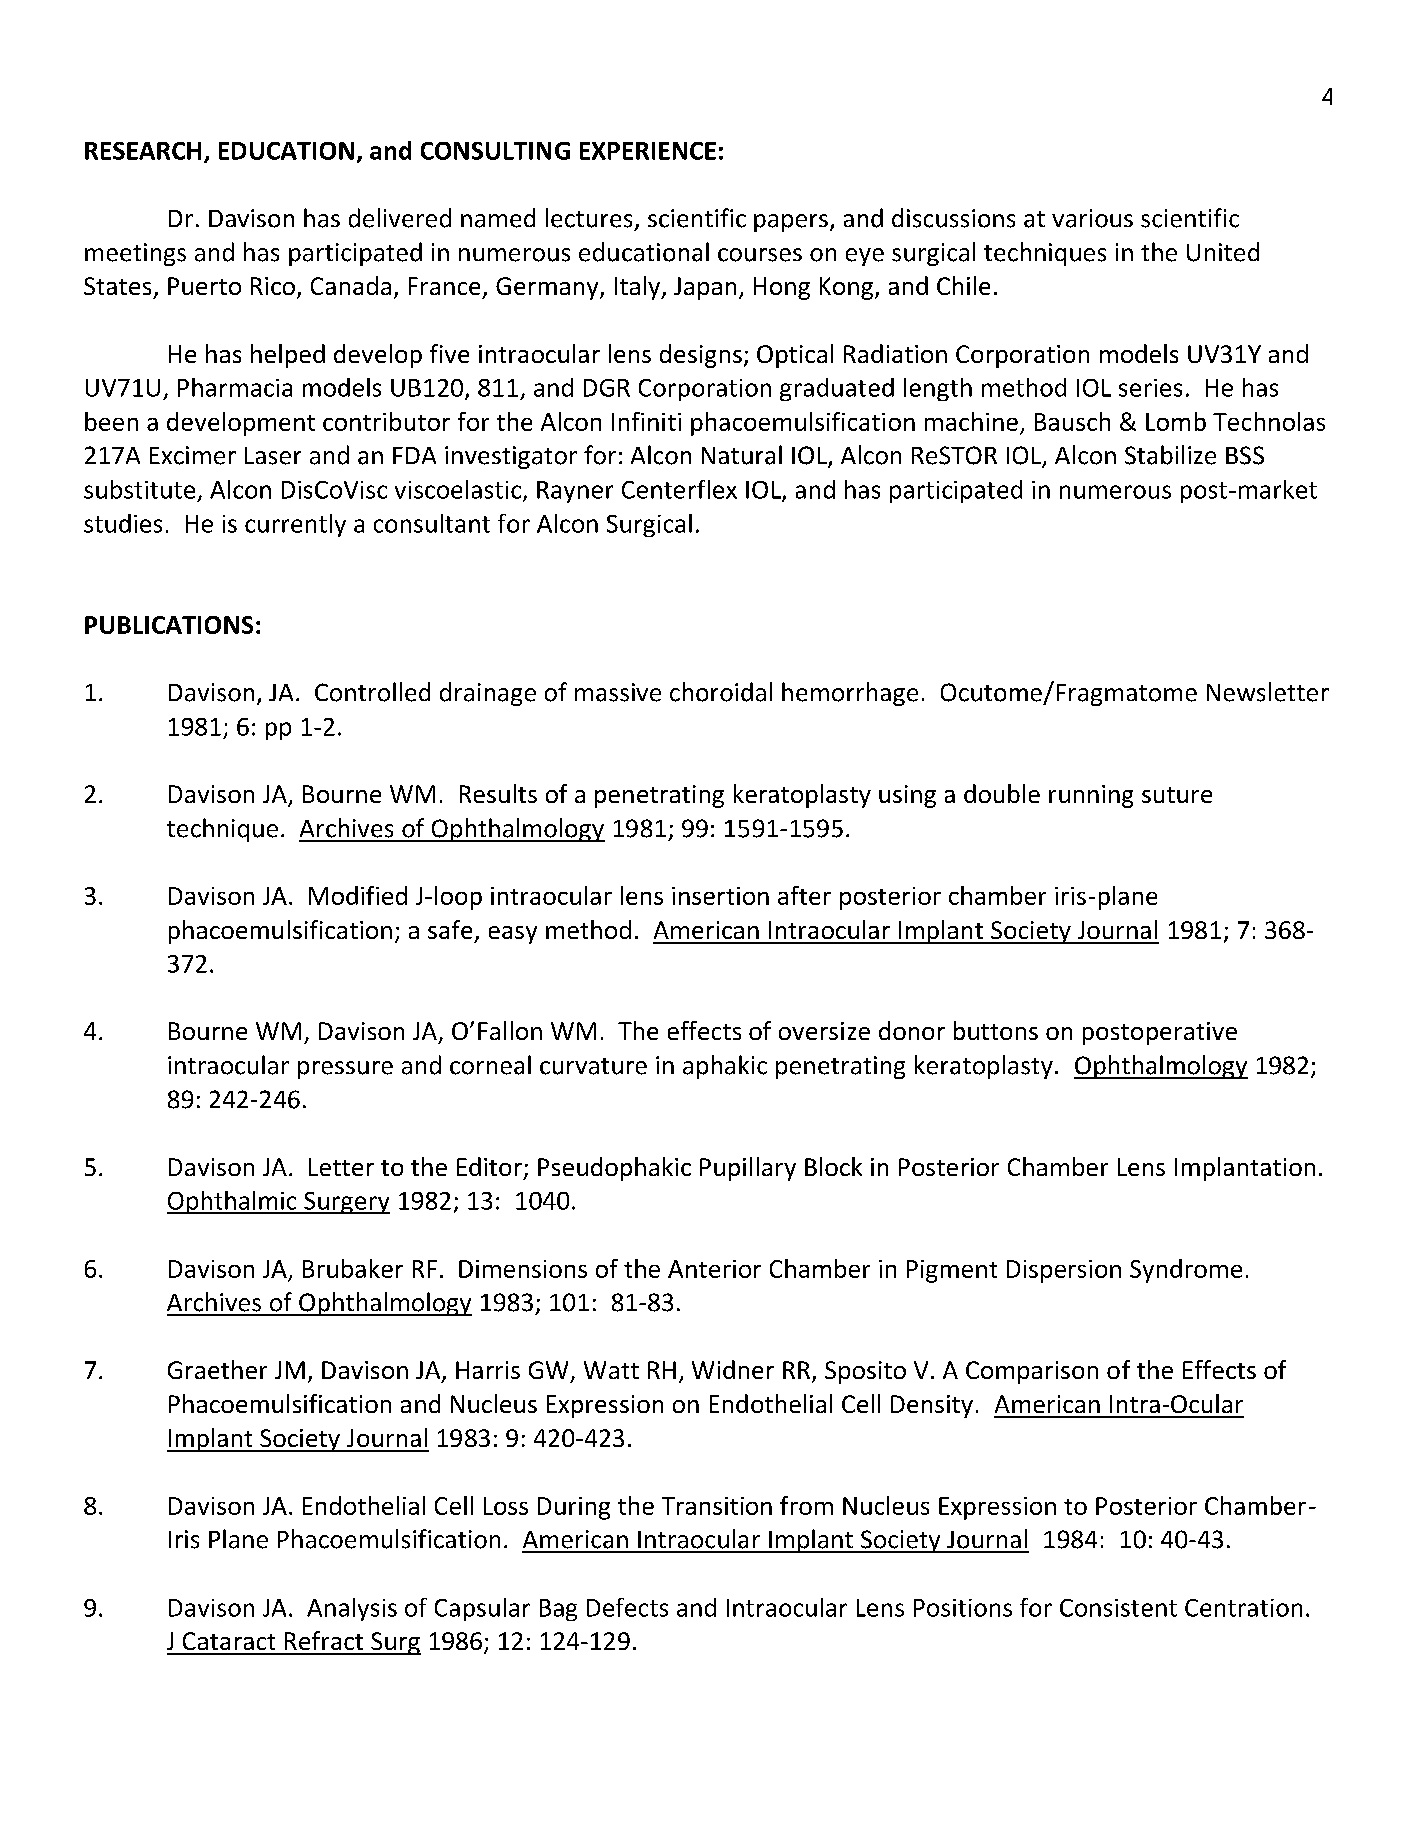  What do you see at coordinates (169, 625) in the screenshot?
I see `PUBLICATIONS` at bounding box center [169, 625].
